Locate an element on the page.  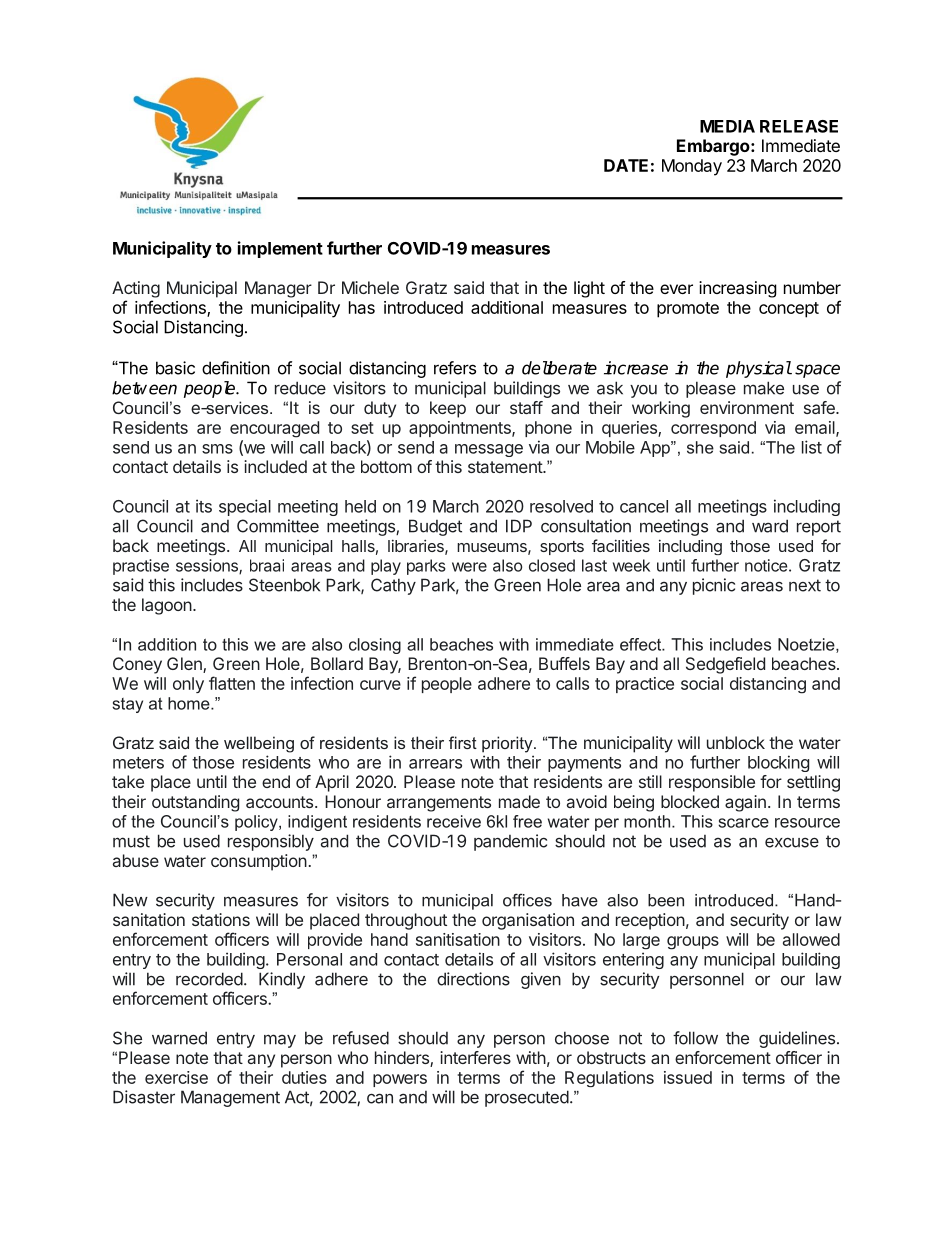
implement is located at coordinates (280, 249).
